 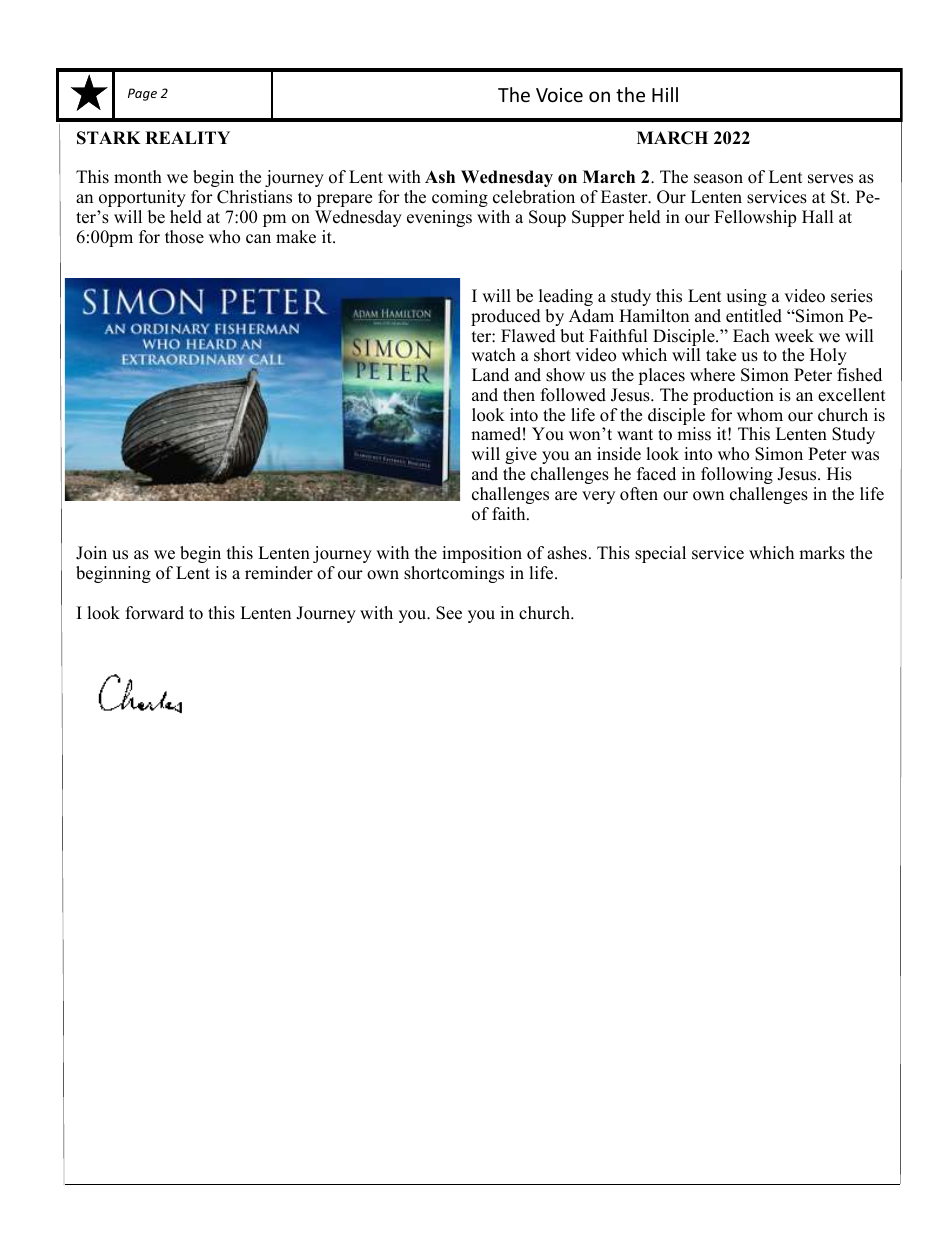 I want to click on See, so click(x=449, y=613).
